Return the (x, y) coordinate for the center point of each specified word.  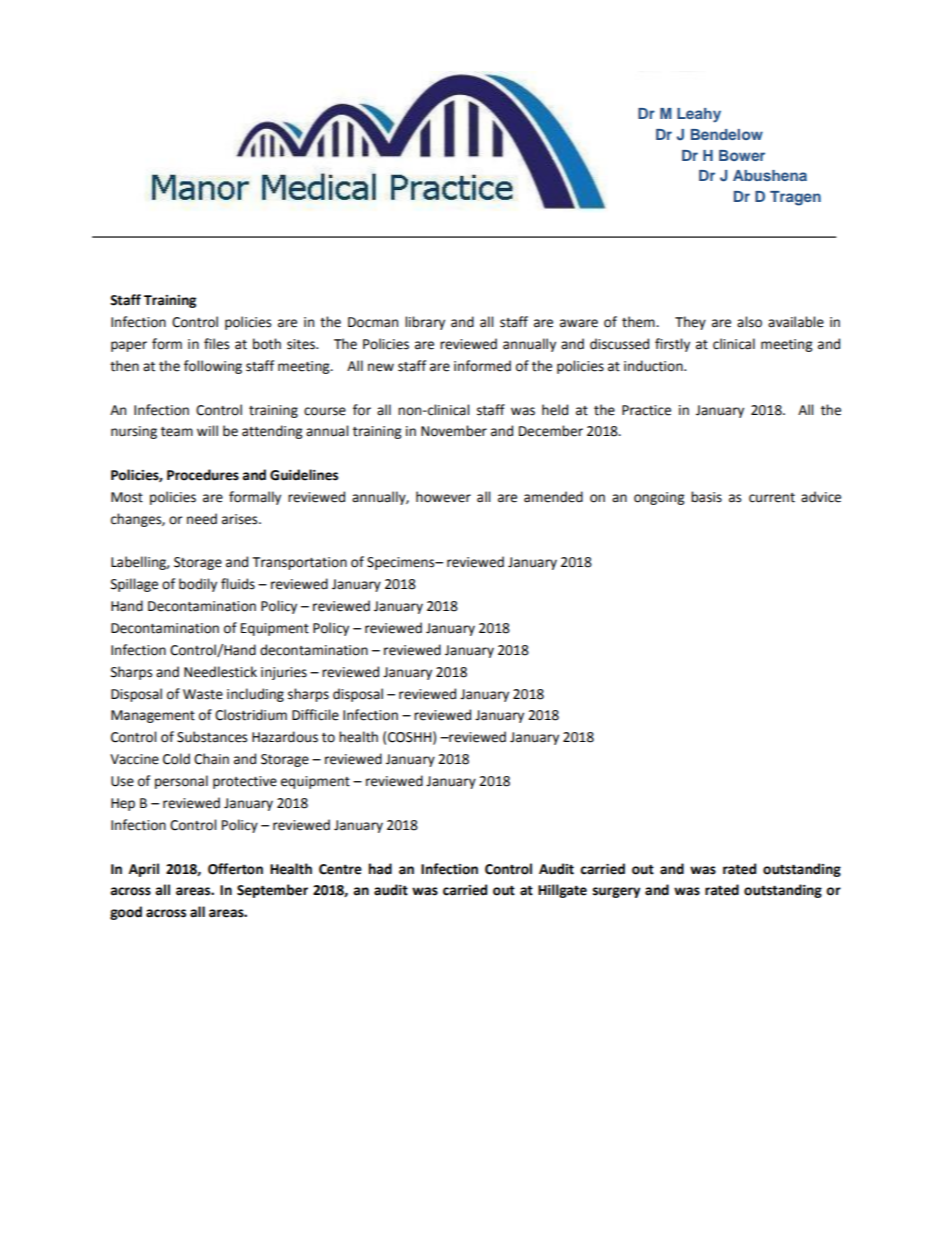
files (216, 344)
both (267, 344)
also (749, 322)
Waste (203, 694)
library (425, 323)
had (380, 869)
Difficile (315, 715)
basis (706, 497)
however (443, 497)
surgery (616, 892)
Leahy (699, 115)
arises (241, 519)
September (272, 891)
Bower (742, 155)
